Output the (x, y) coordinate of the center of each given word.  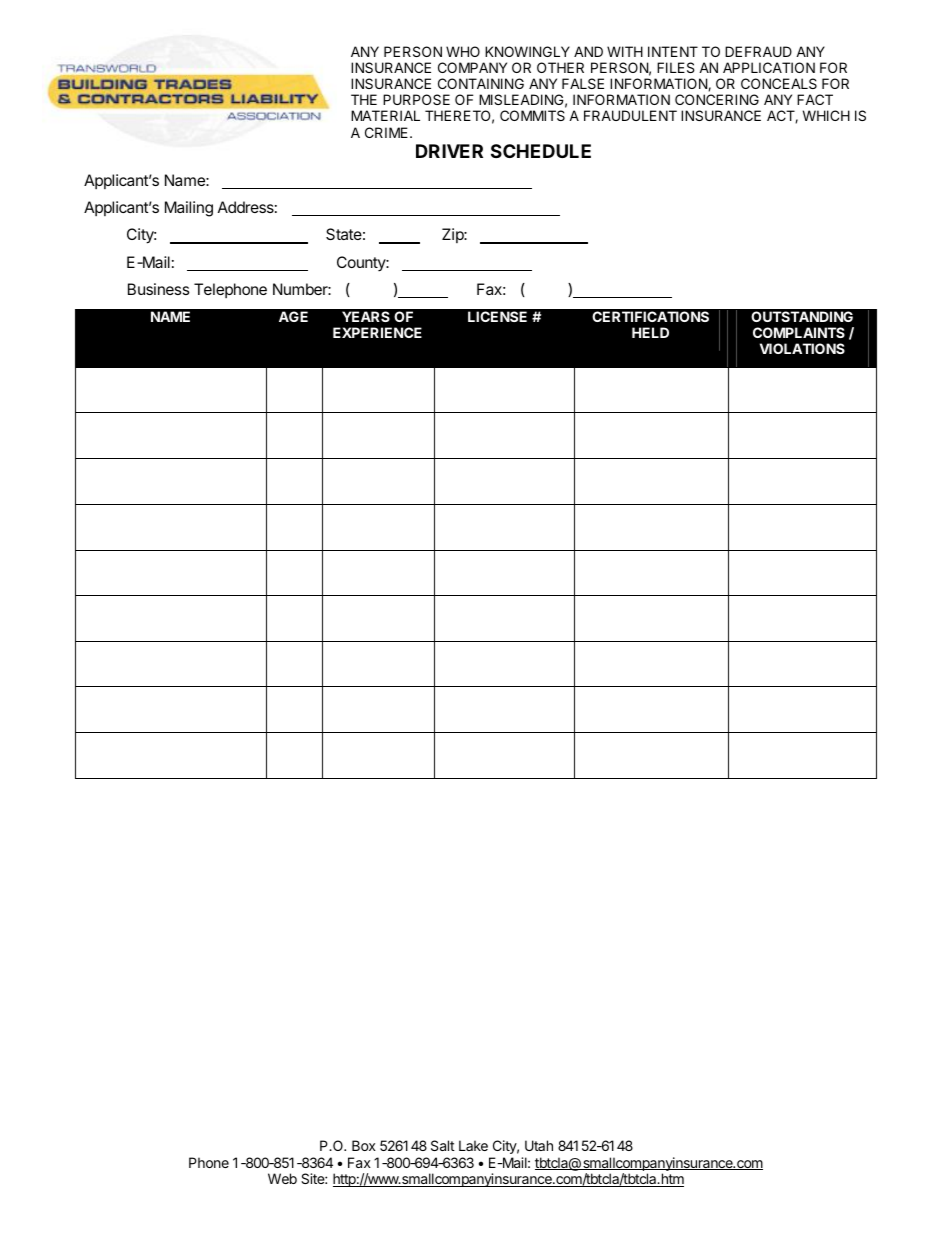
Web (282, 1178)
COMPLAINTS (799, 332)
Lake (473, 1145)
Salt (443, 1145)
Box (364, 1145)
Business (159, 289)
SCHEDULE (541, 151)
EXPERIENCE (377, 332)
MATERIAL (385, 115)
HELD (650, 332)
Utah (539, 1145)
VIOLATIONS (802, 348)
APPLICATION (769, 67)
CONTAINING (481, 83)
